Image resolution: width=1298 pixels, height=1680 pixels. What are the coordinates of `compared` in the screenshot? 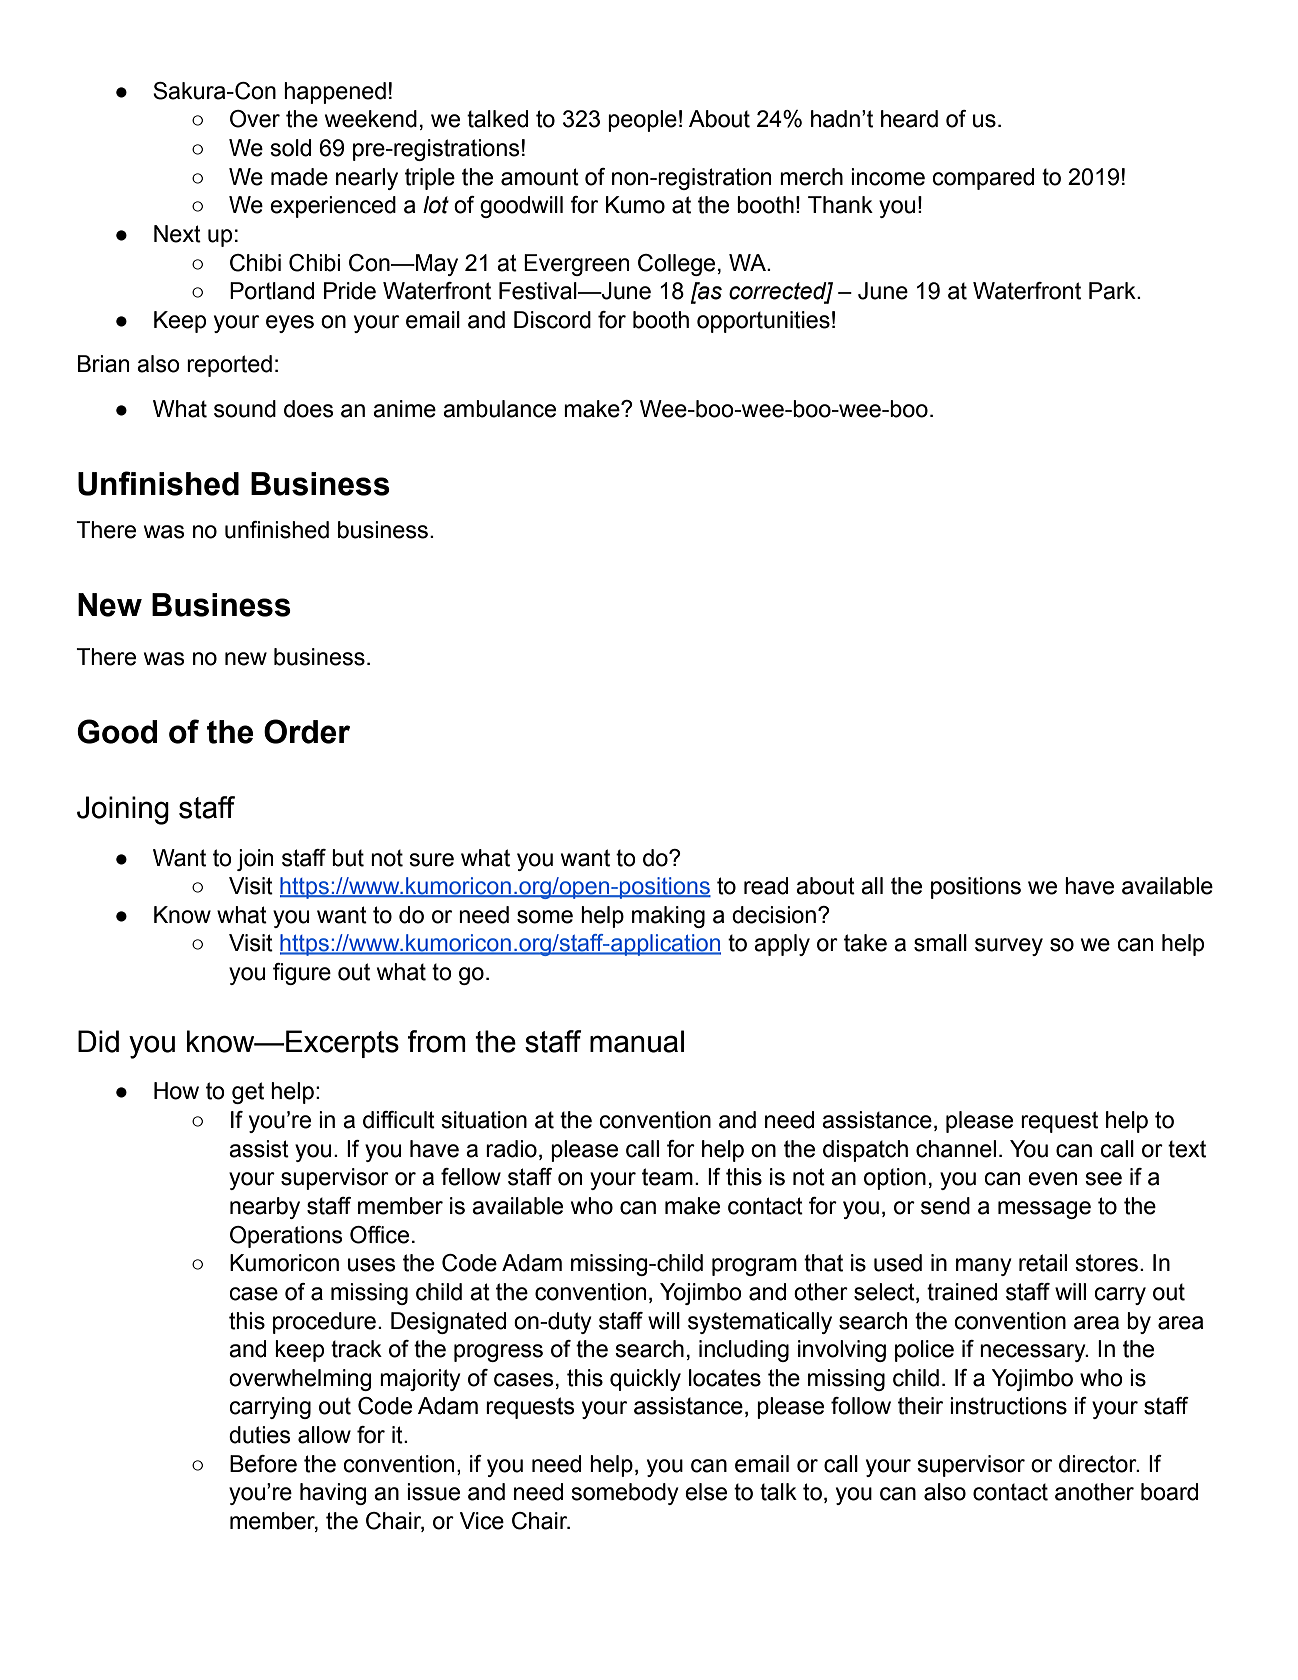 It's located at (983, 179).
